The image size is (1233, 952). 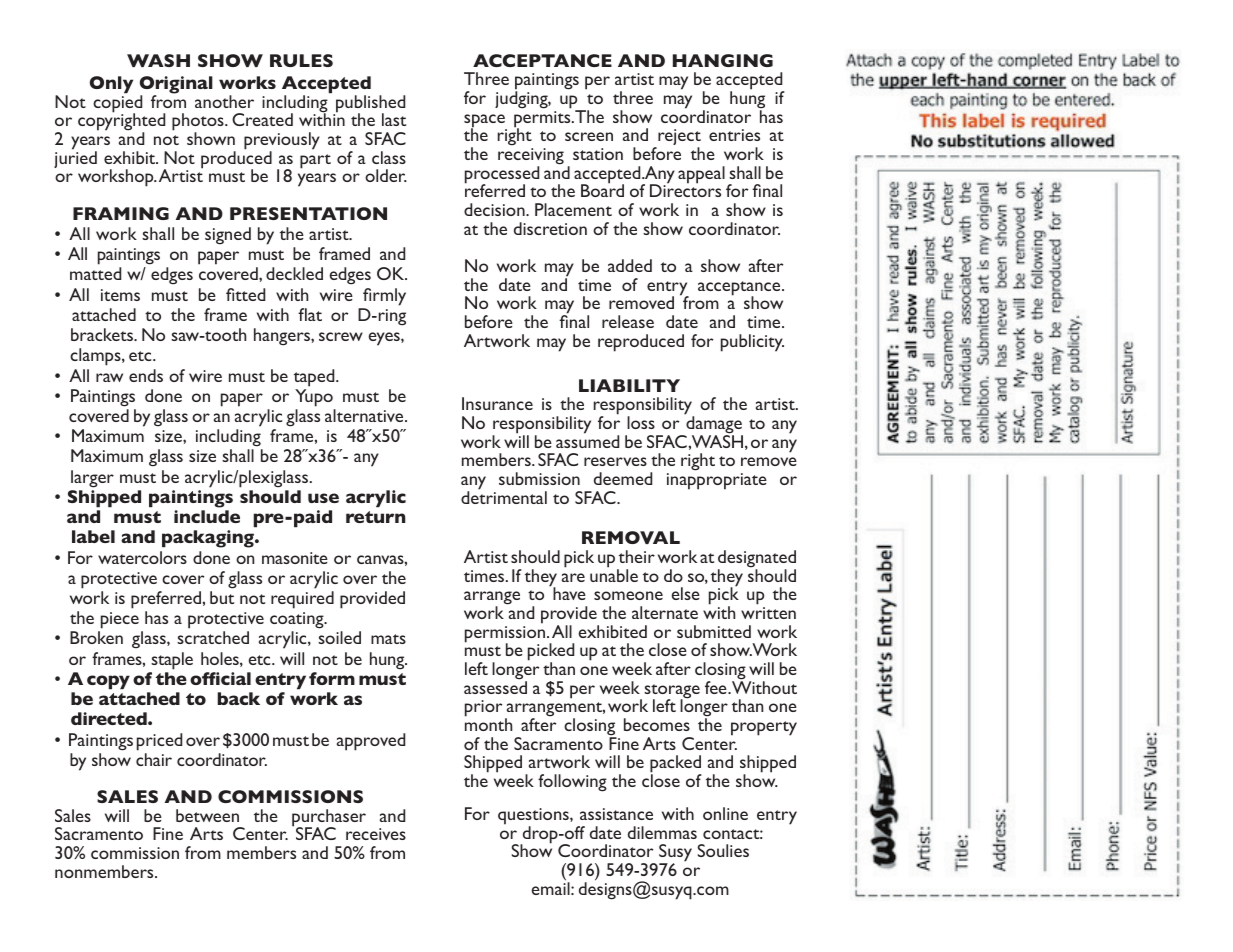 I want to click on decision, so click(x=495, y=209).
